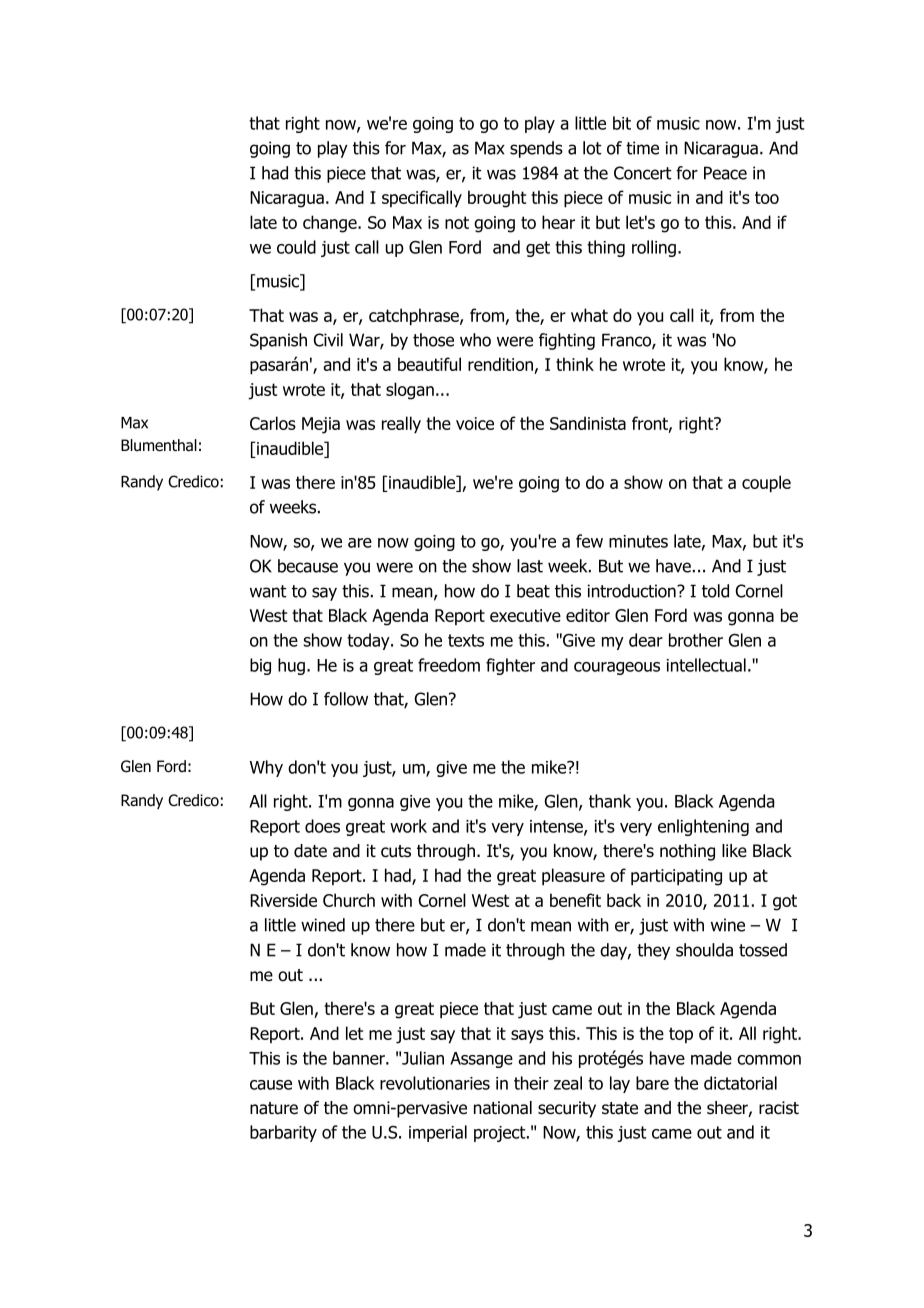 The image size is (924, 1308). I want to click on brought, so click(497, 199).
